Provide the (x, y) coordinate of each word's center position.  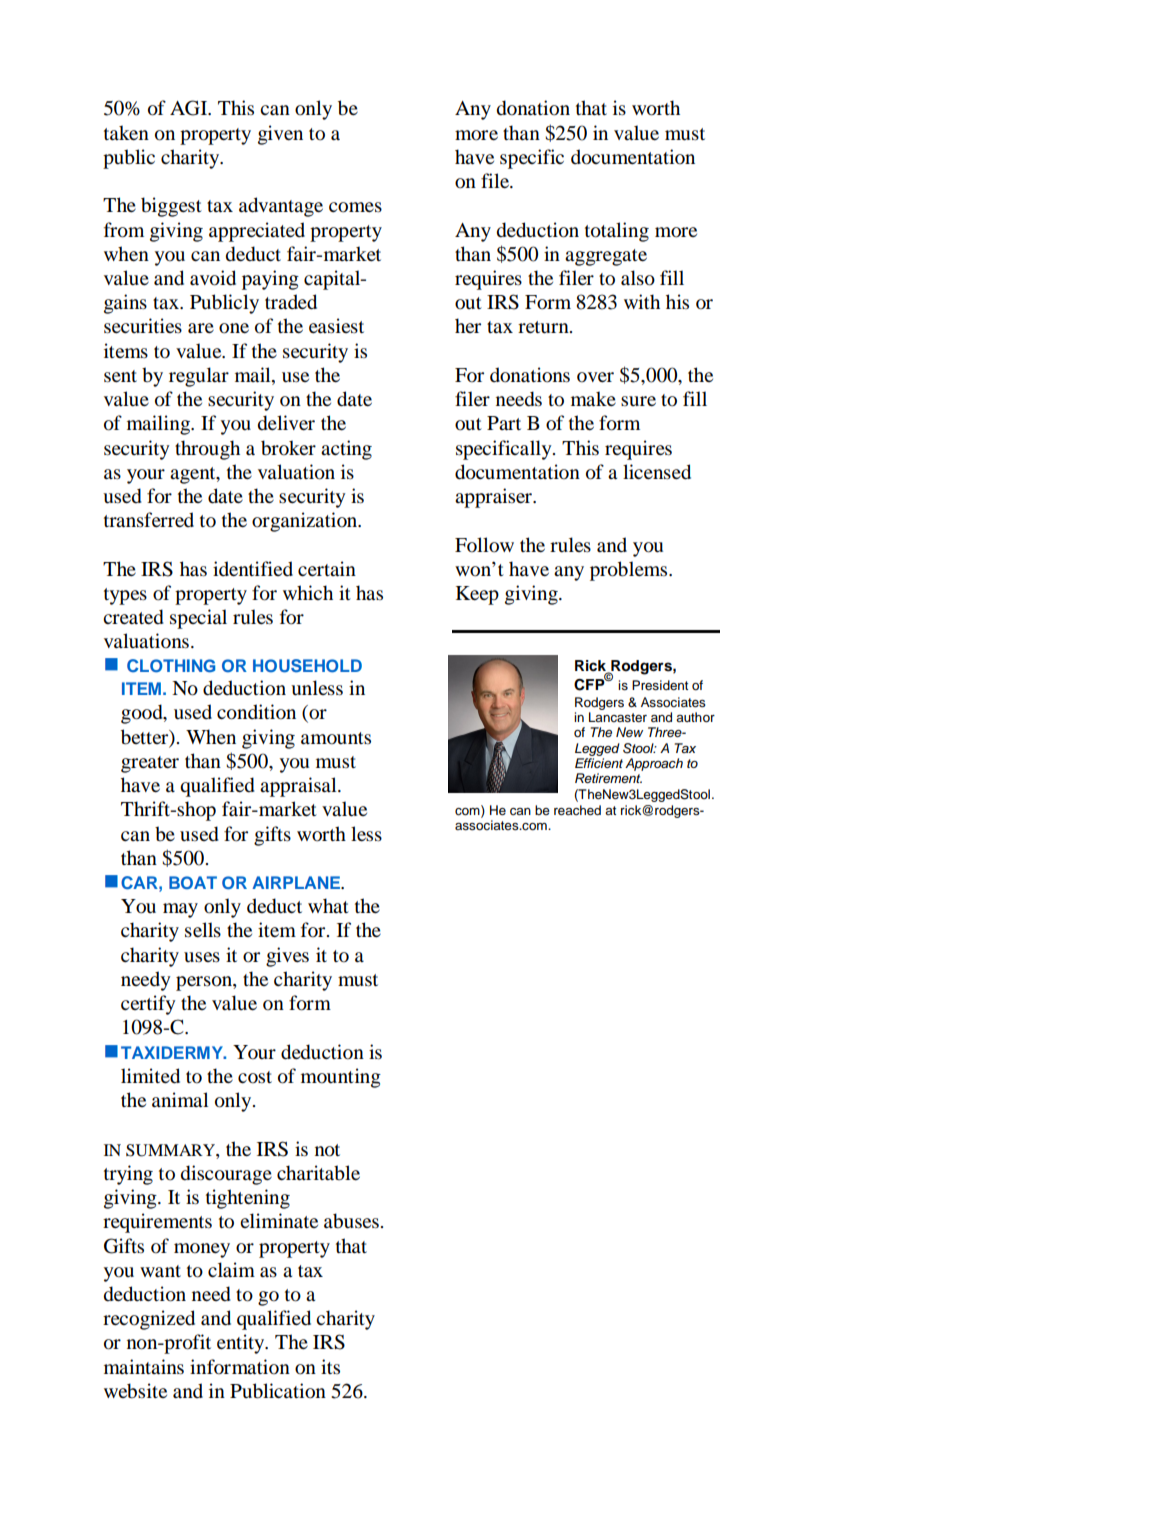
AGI (189, 108)
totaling (617, 232)
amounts (336, 738)
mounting (341, 1078)
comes (355, 207)
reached (577, 810)
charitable (318, 1173)
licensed (657, 472)
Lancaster (618, 717)
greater (150, 764)
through (207, 450)
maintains (144, 1367)
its (330, 1366)
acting (346, 450)
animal (180, 1100)
